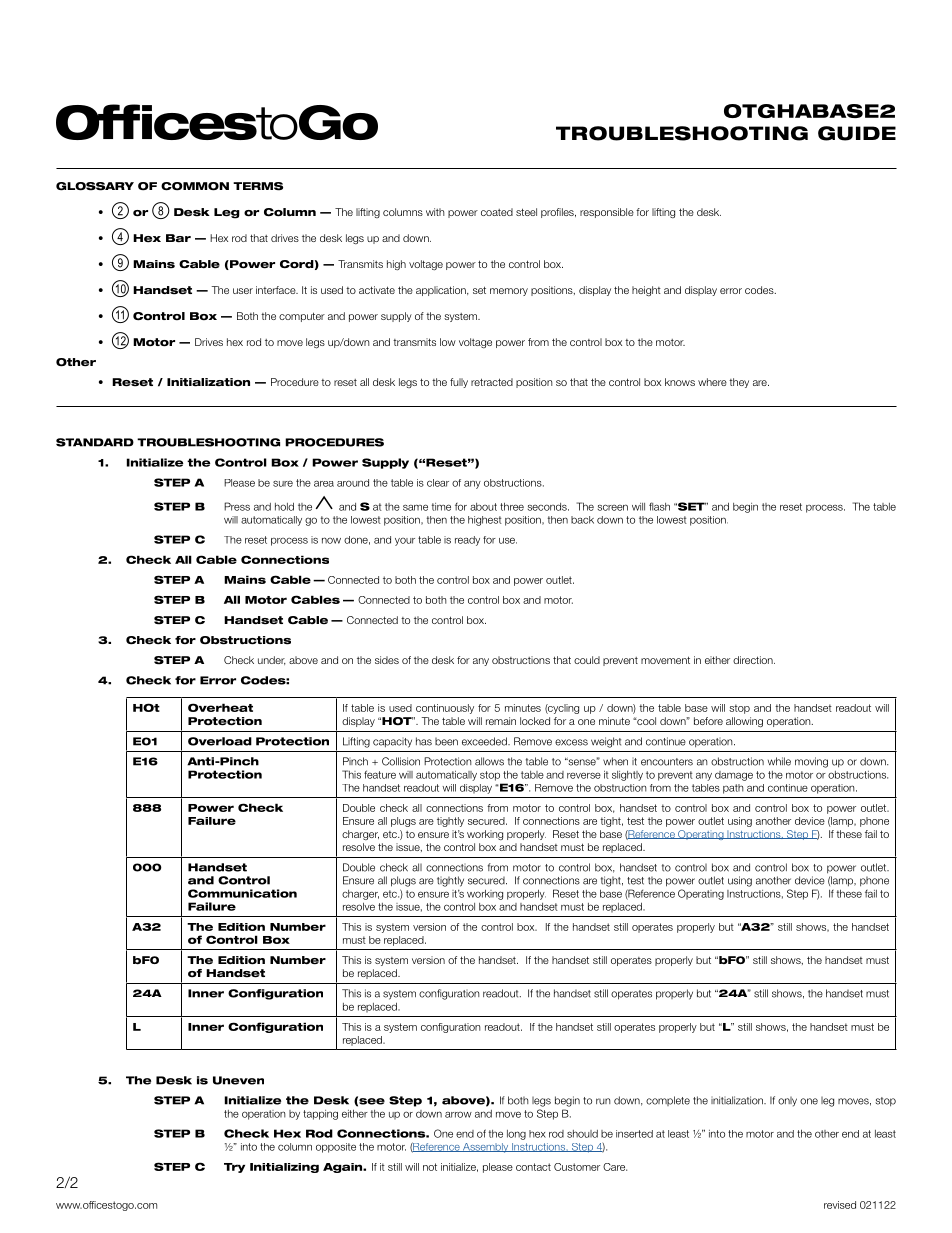 Image resolution: width=952 pixels, height=1233 pixels. Describe the element at coordinates (754, 660) in the screenshot. I see `direction` at that location.
